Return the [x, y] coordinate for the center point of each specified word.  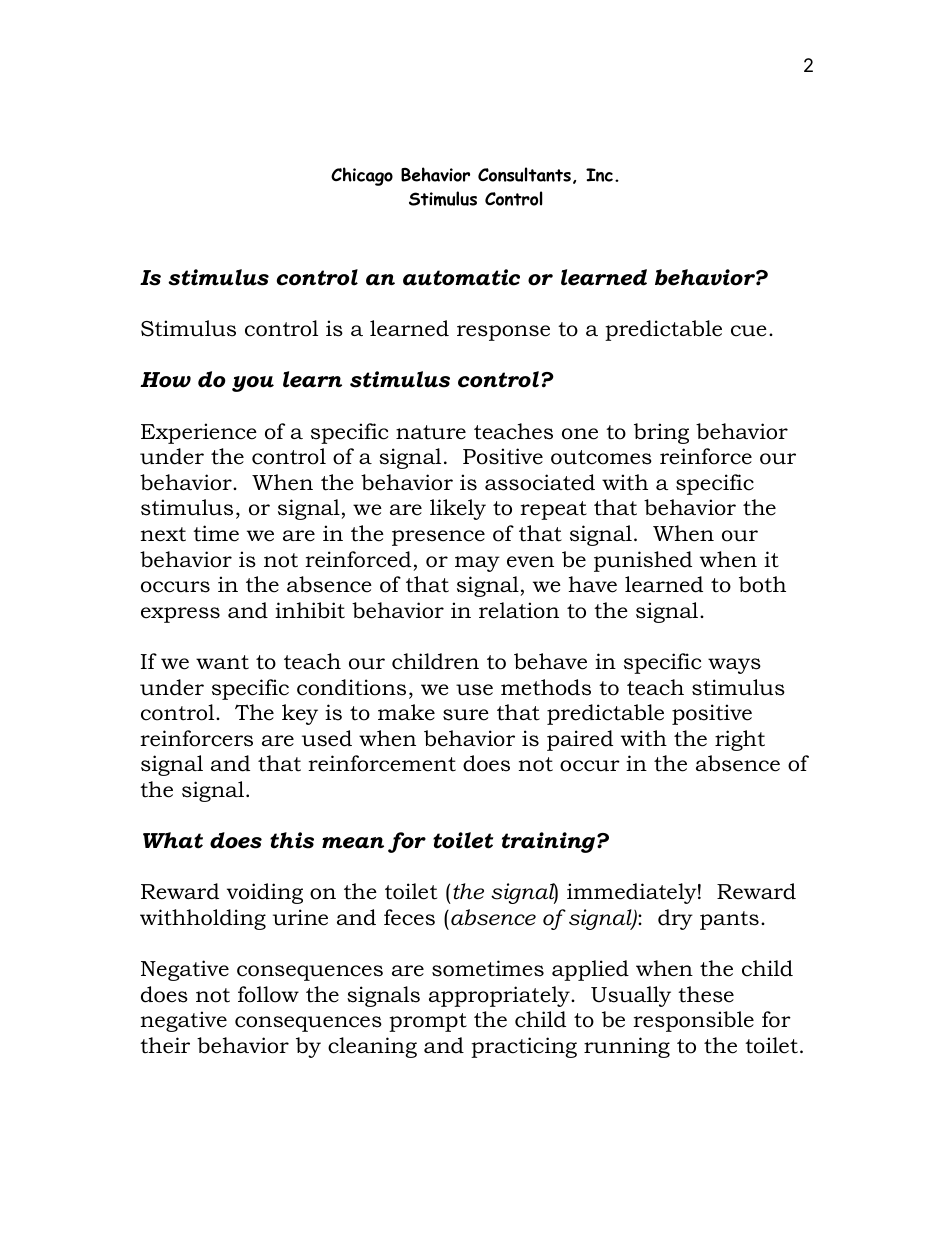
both [762, 584]
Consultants [524, 174]
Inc [599, 175]
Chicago [362, 176]
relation [519, 610]
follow [268, 994]
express [180, 615]
